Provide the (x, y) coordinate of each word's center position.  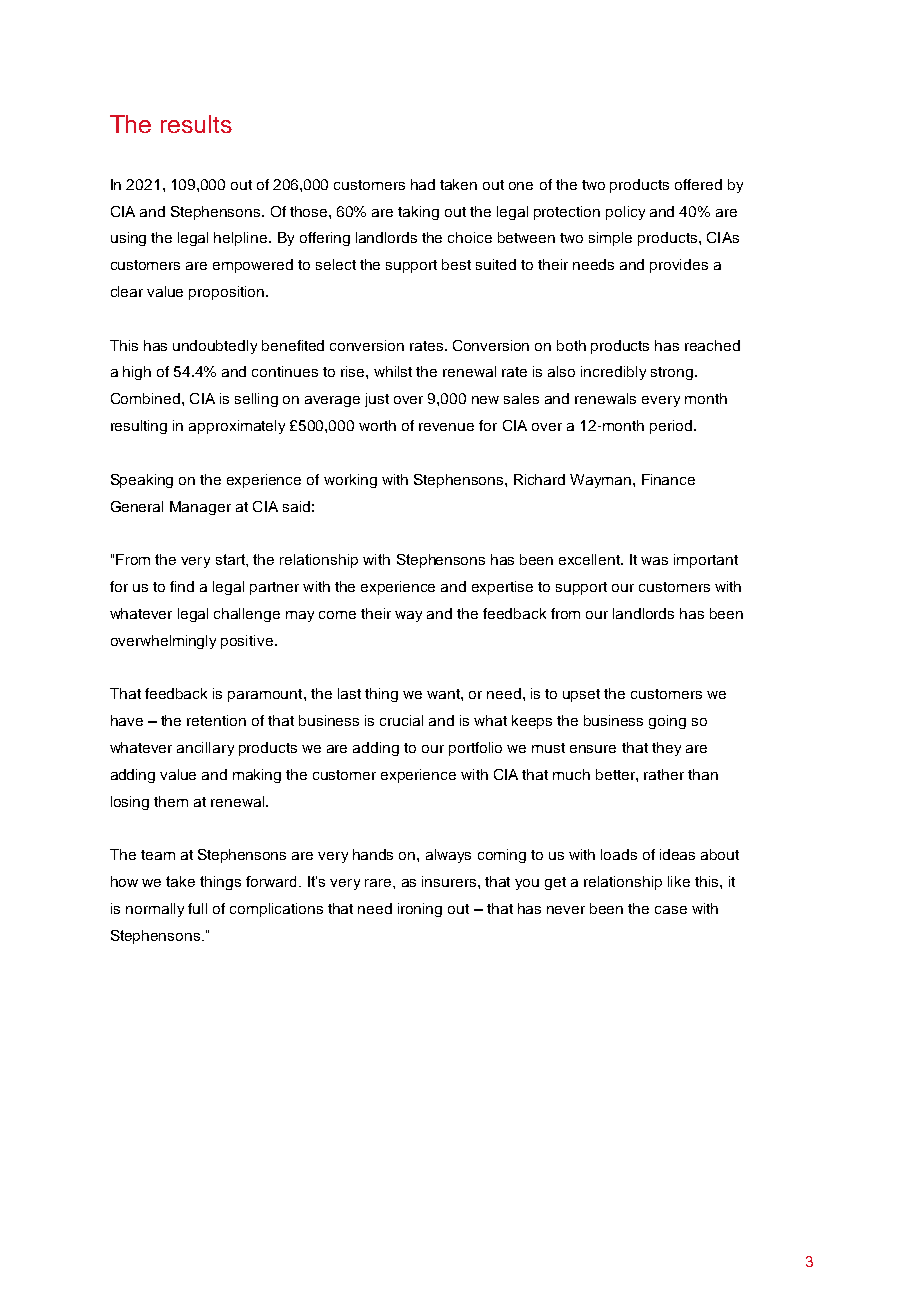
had (423, 184)
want (444, 694)
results (196, 124)
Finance (668, 479)
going (667, 722)
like (679, 881)
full (197, 908)
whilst (393, 371)
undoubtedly (215, 347)
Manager (200, 508)
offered (698, 184)
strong (672, 373)
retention (216, 720)
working (350, 481)
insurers (450, 881)
